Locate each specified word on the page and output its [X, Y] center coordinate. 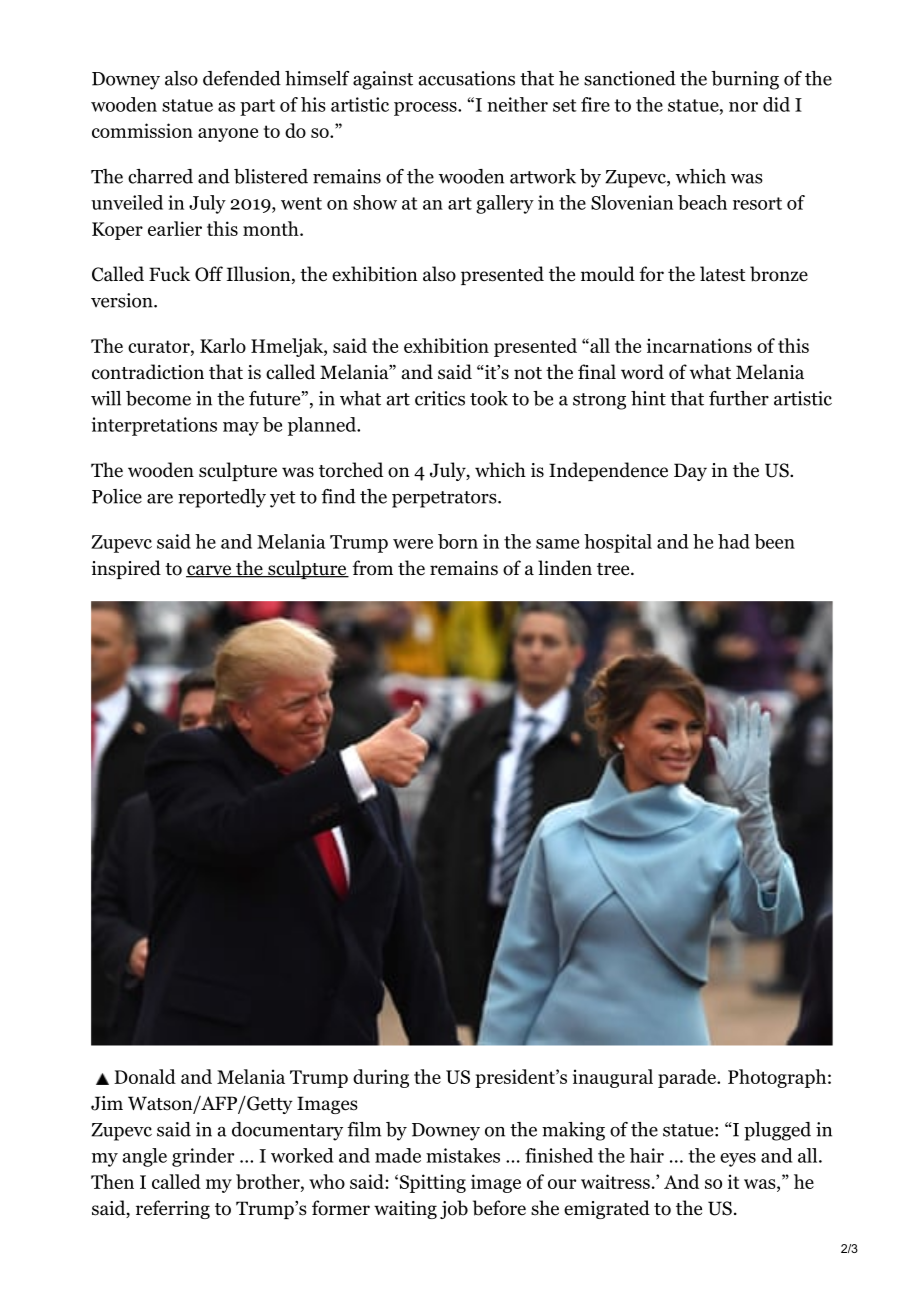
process [426, 109]
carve [210, 571]
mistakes [463, 1155]
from [372, 568]
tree [614, 569]
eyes [738, 1160]
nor [743, 107]
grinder [203, 1157]
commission [142, 130]
